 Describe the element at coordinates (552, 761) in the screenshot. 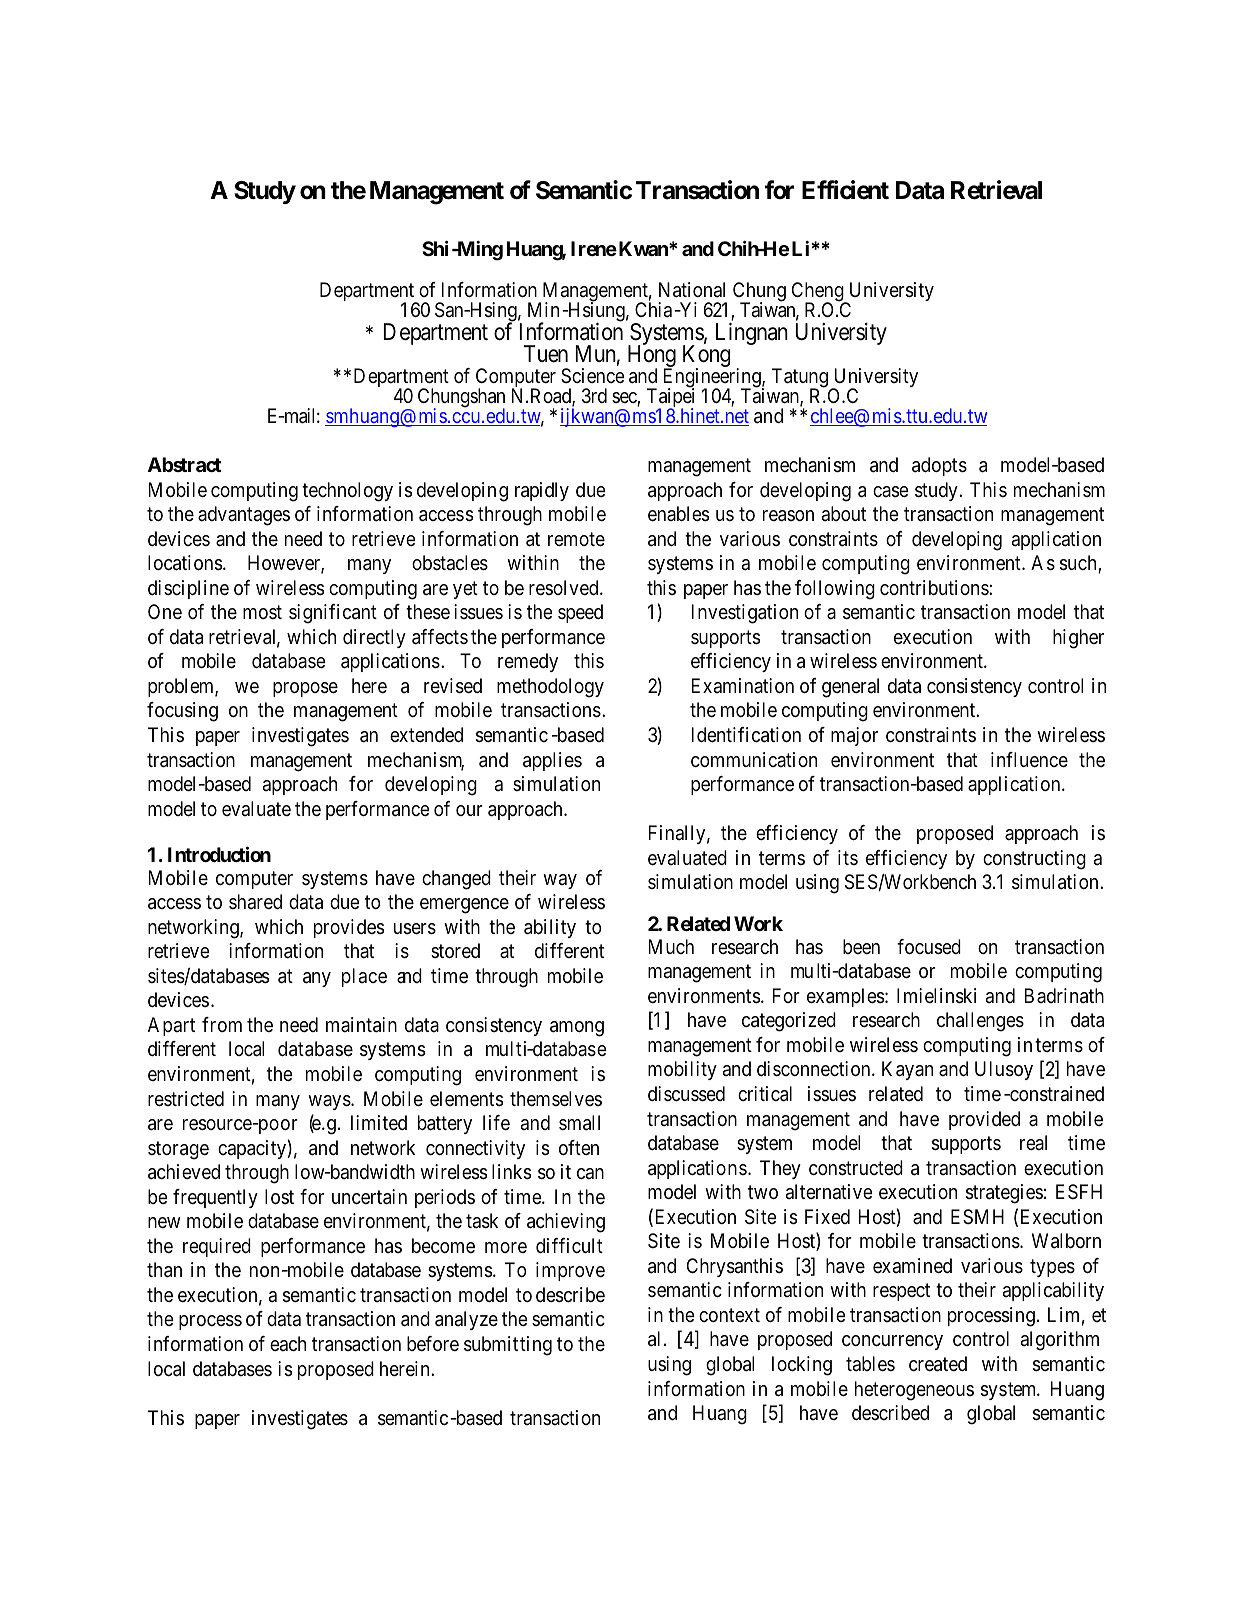

I see `applies` at that location.
